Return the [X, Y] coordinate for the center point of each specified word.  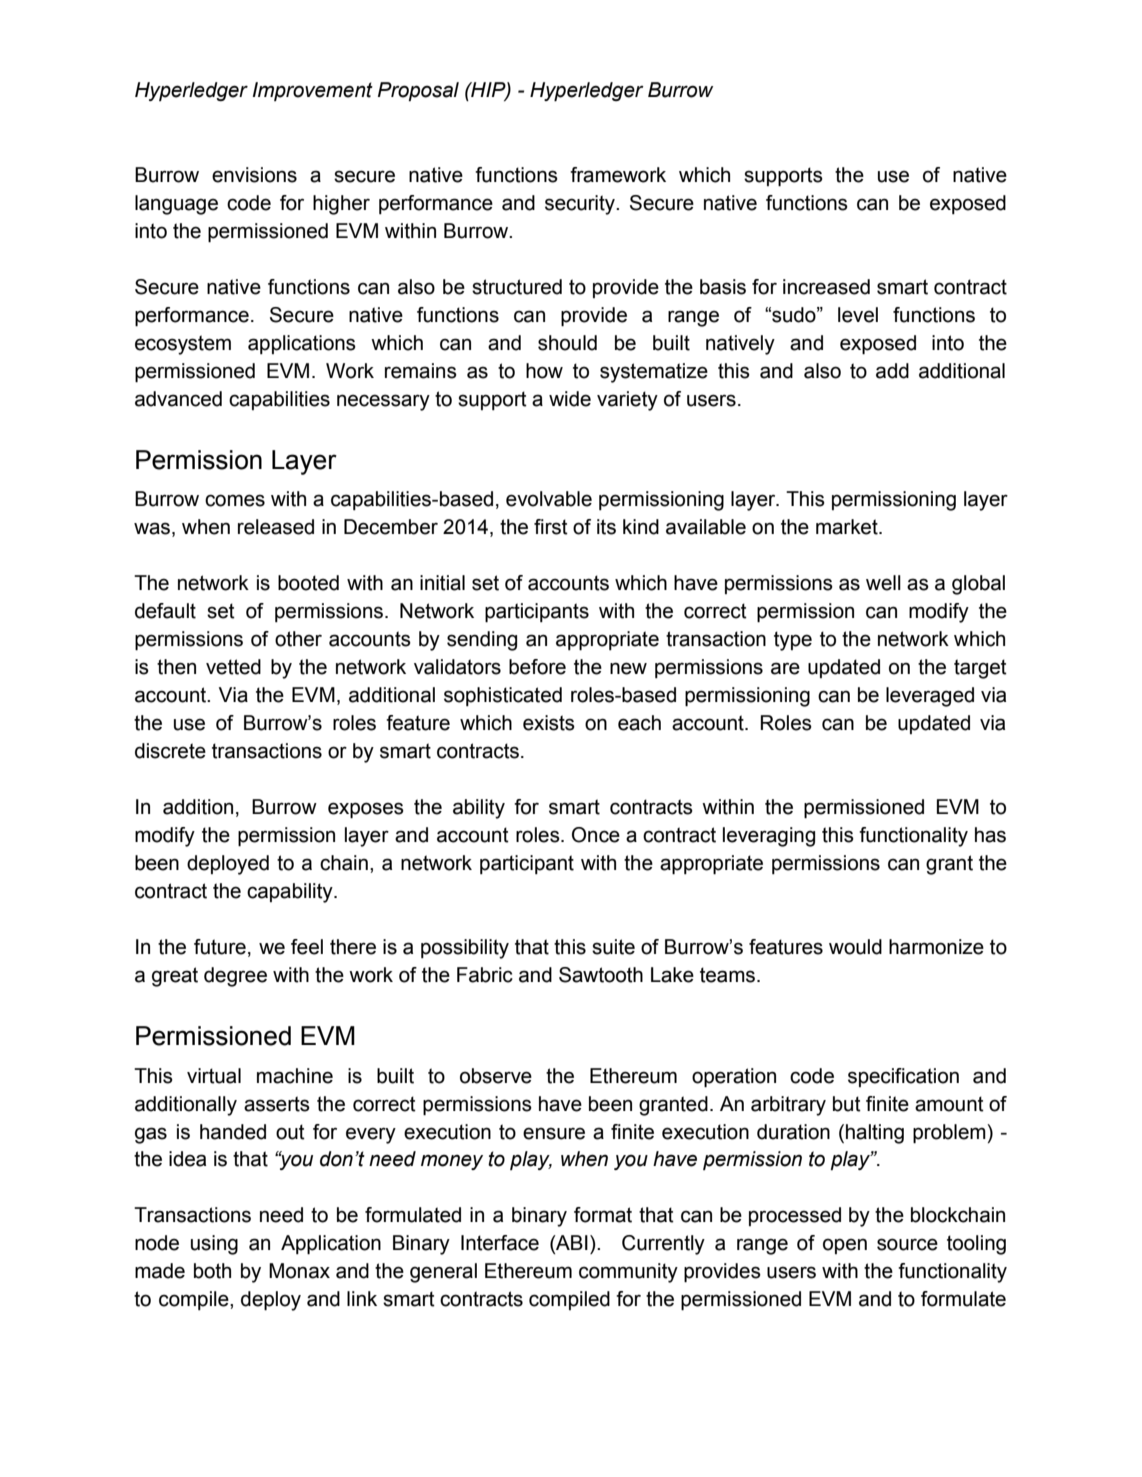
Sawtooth [601, 975]
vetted [233, 667]
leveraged [930, 697]
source [907, 1244]
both [212, 1271]
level [858, 315]
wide [570, 399]
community [628, 1273]
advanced [178, 399]
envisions [254, 175]
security [581, 205]
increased [826, 287]
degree [235, 977]
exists [549, 723]
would [855, 947]
